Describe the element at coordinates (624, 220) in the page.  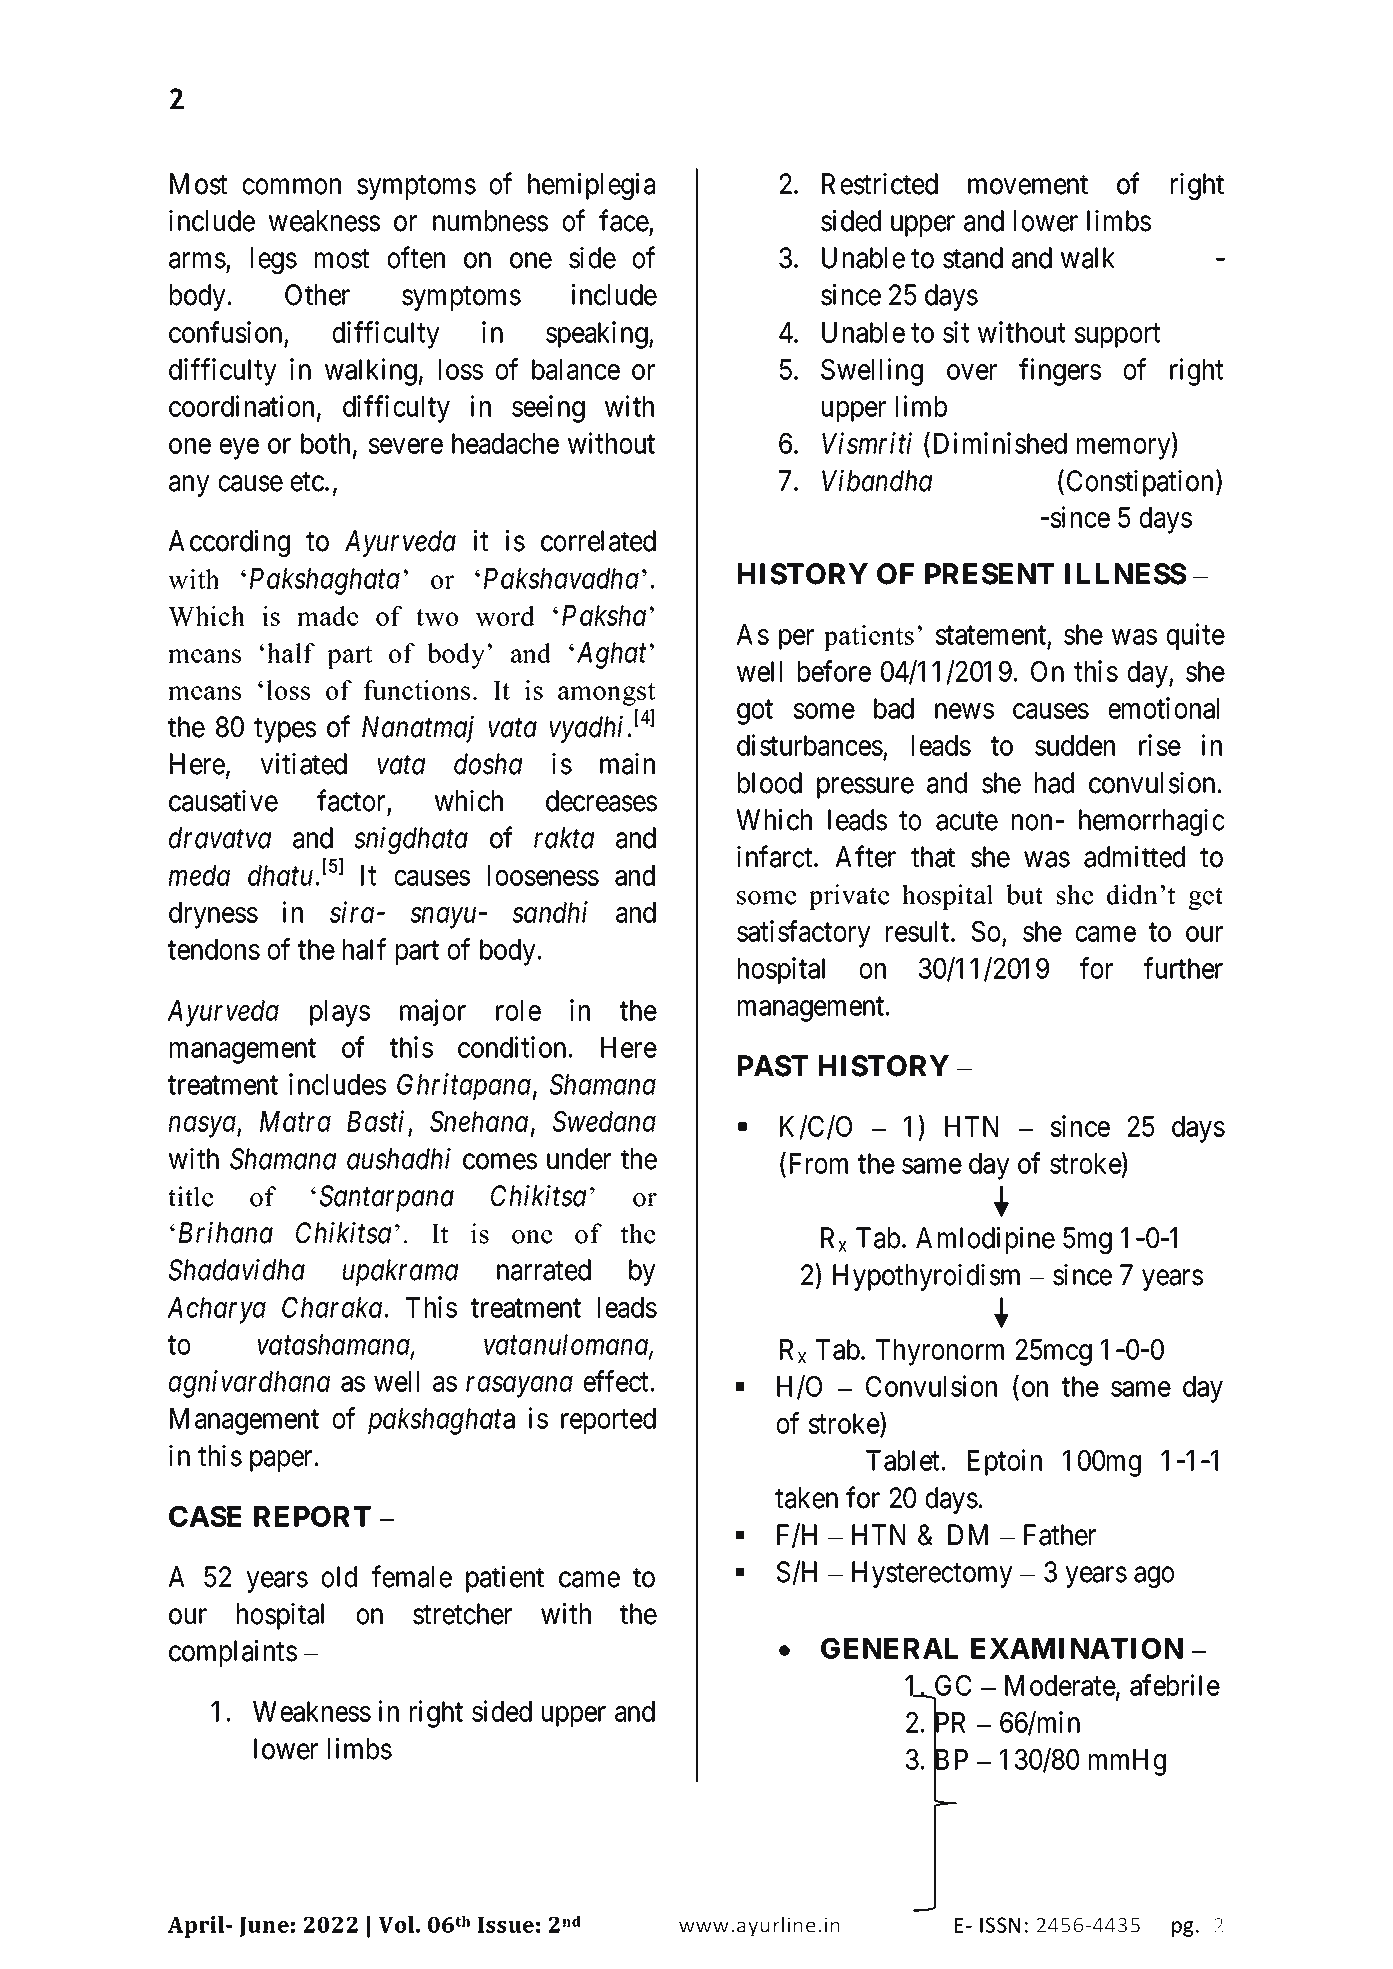
I see `face` at that location.
